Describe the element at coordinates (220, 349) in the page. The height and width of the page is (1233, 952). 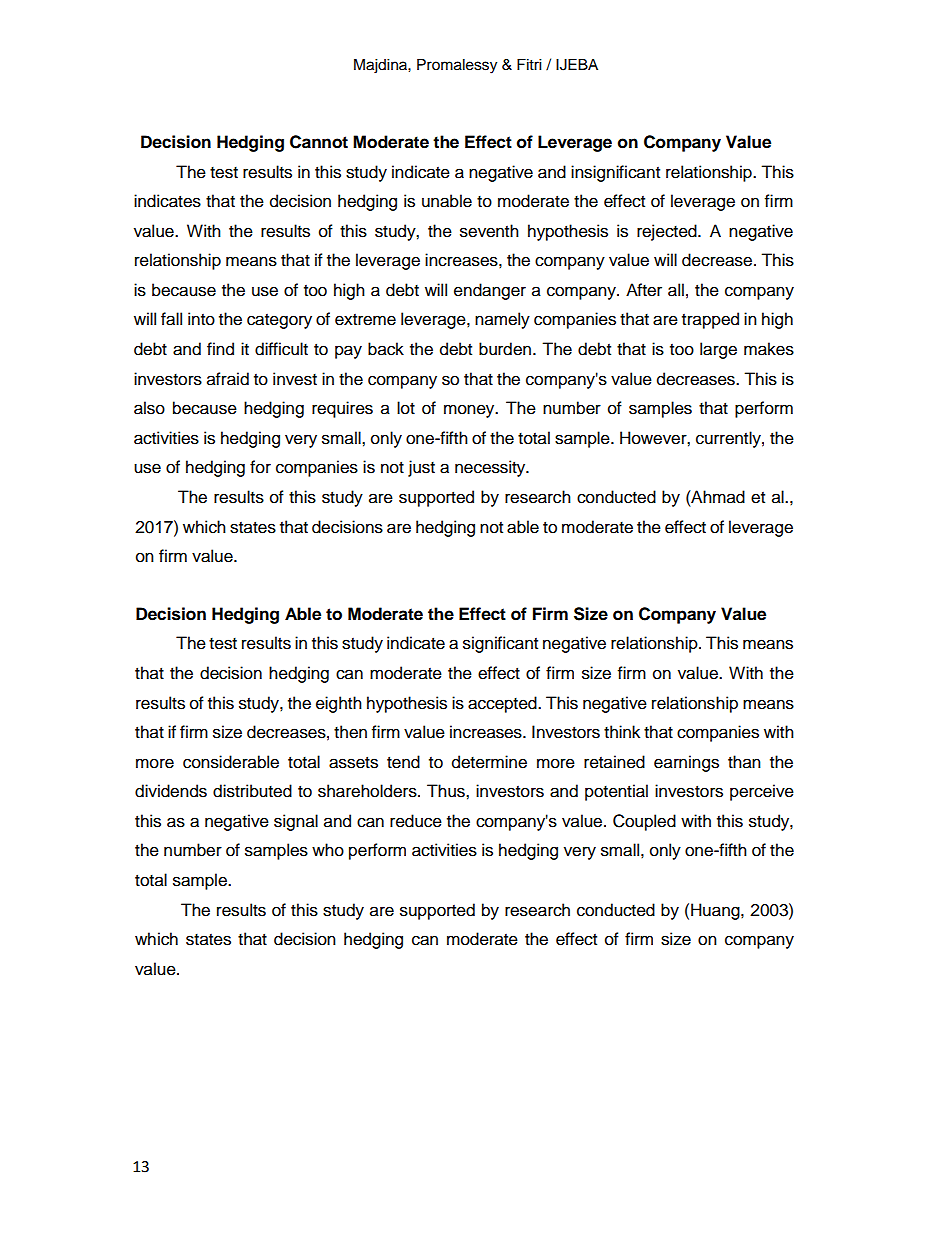
I see `find` at that location.
